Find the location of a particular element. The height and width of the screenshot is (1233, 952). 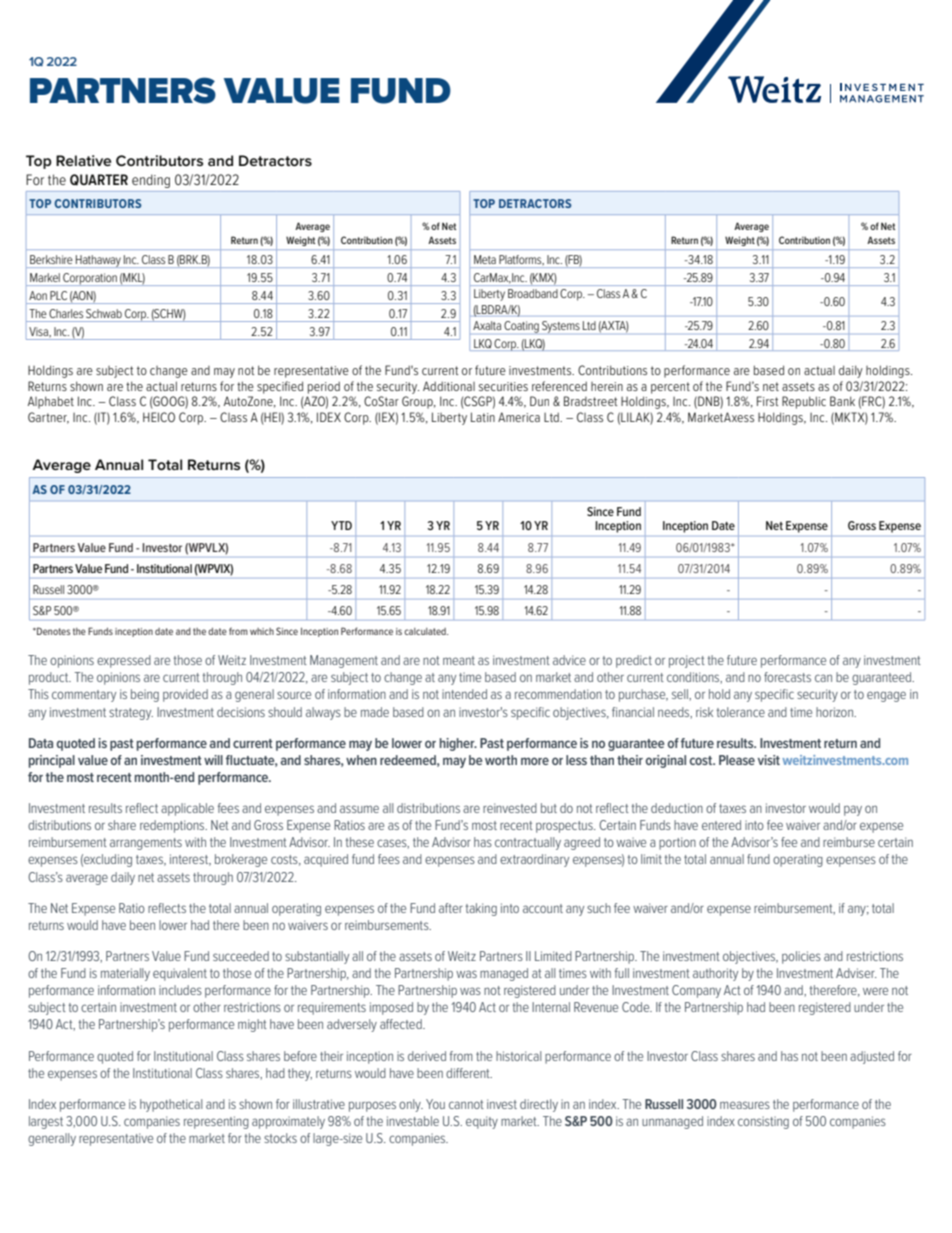

entered is located at coordinates (721, 825).
